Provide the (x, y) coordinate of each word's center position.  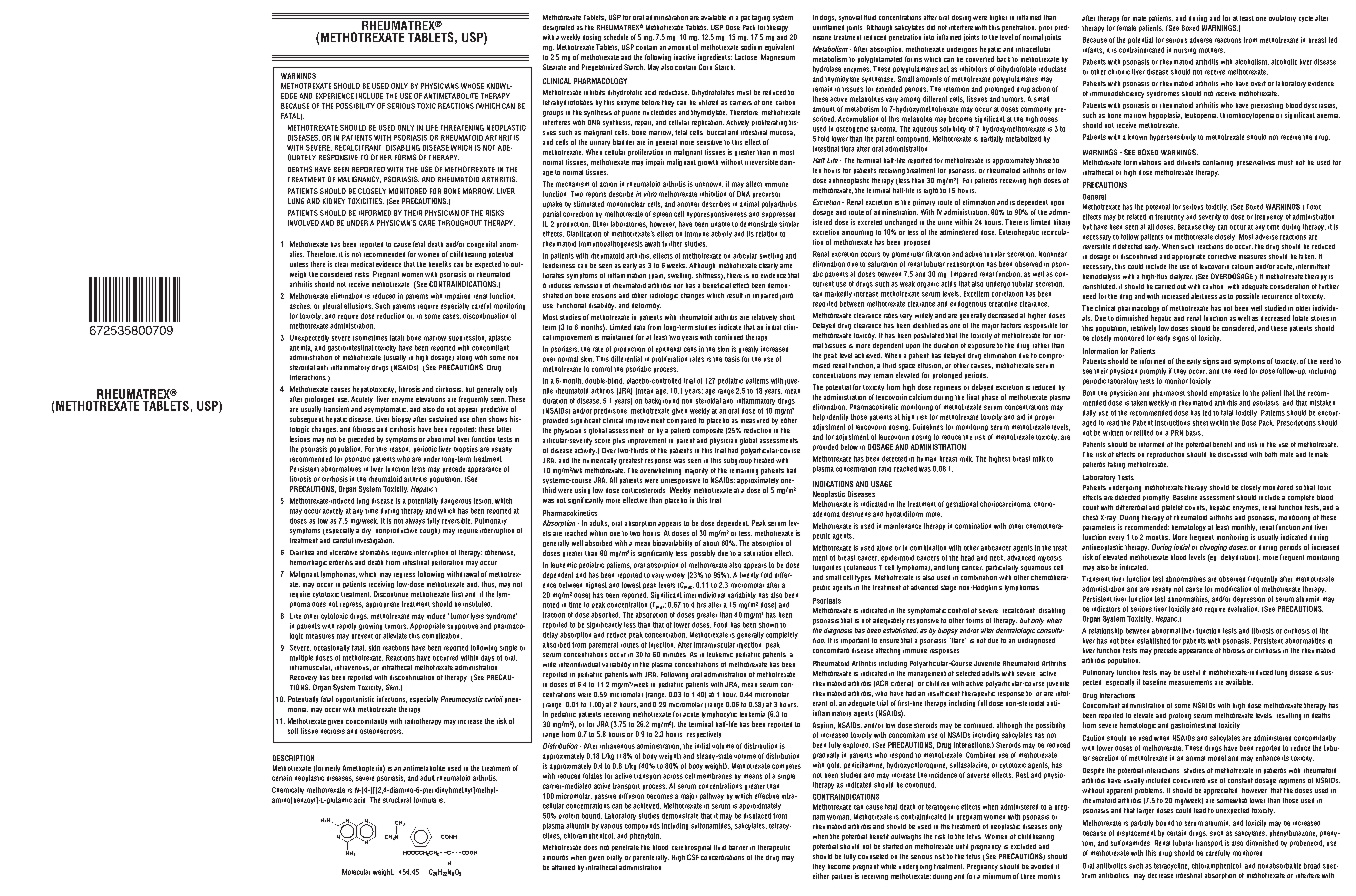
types (863, 578)
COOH (468, 853)
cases (452, 316)
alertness (1204, 296)
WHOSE (472, 86)
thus (489, 584)
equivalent (779, 47)
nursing (1185, 51)
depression (1249, 599)
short (787, 317)
